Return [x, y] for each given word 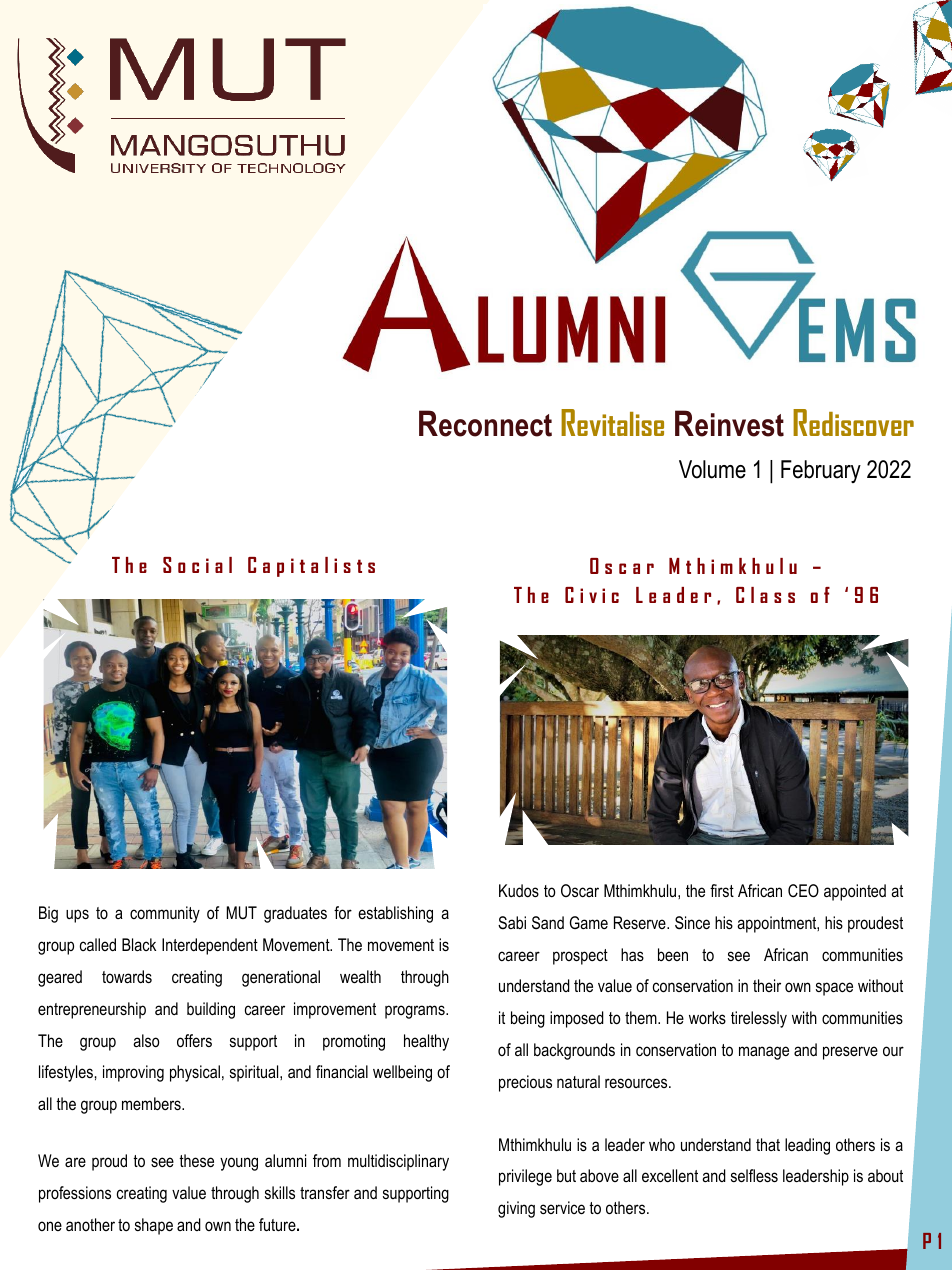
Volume [712, 469]
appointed [855, 892]
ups [77, 916]
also [146, 1040]
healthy [426, 1042]
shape [154, 1226]
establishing [395, 914]
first [722, 890]
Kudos [519, 890]
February [821, 471]
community [165, 914]
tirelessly [759, 1019]
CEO [803, 890]
